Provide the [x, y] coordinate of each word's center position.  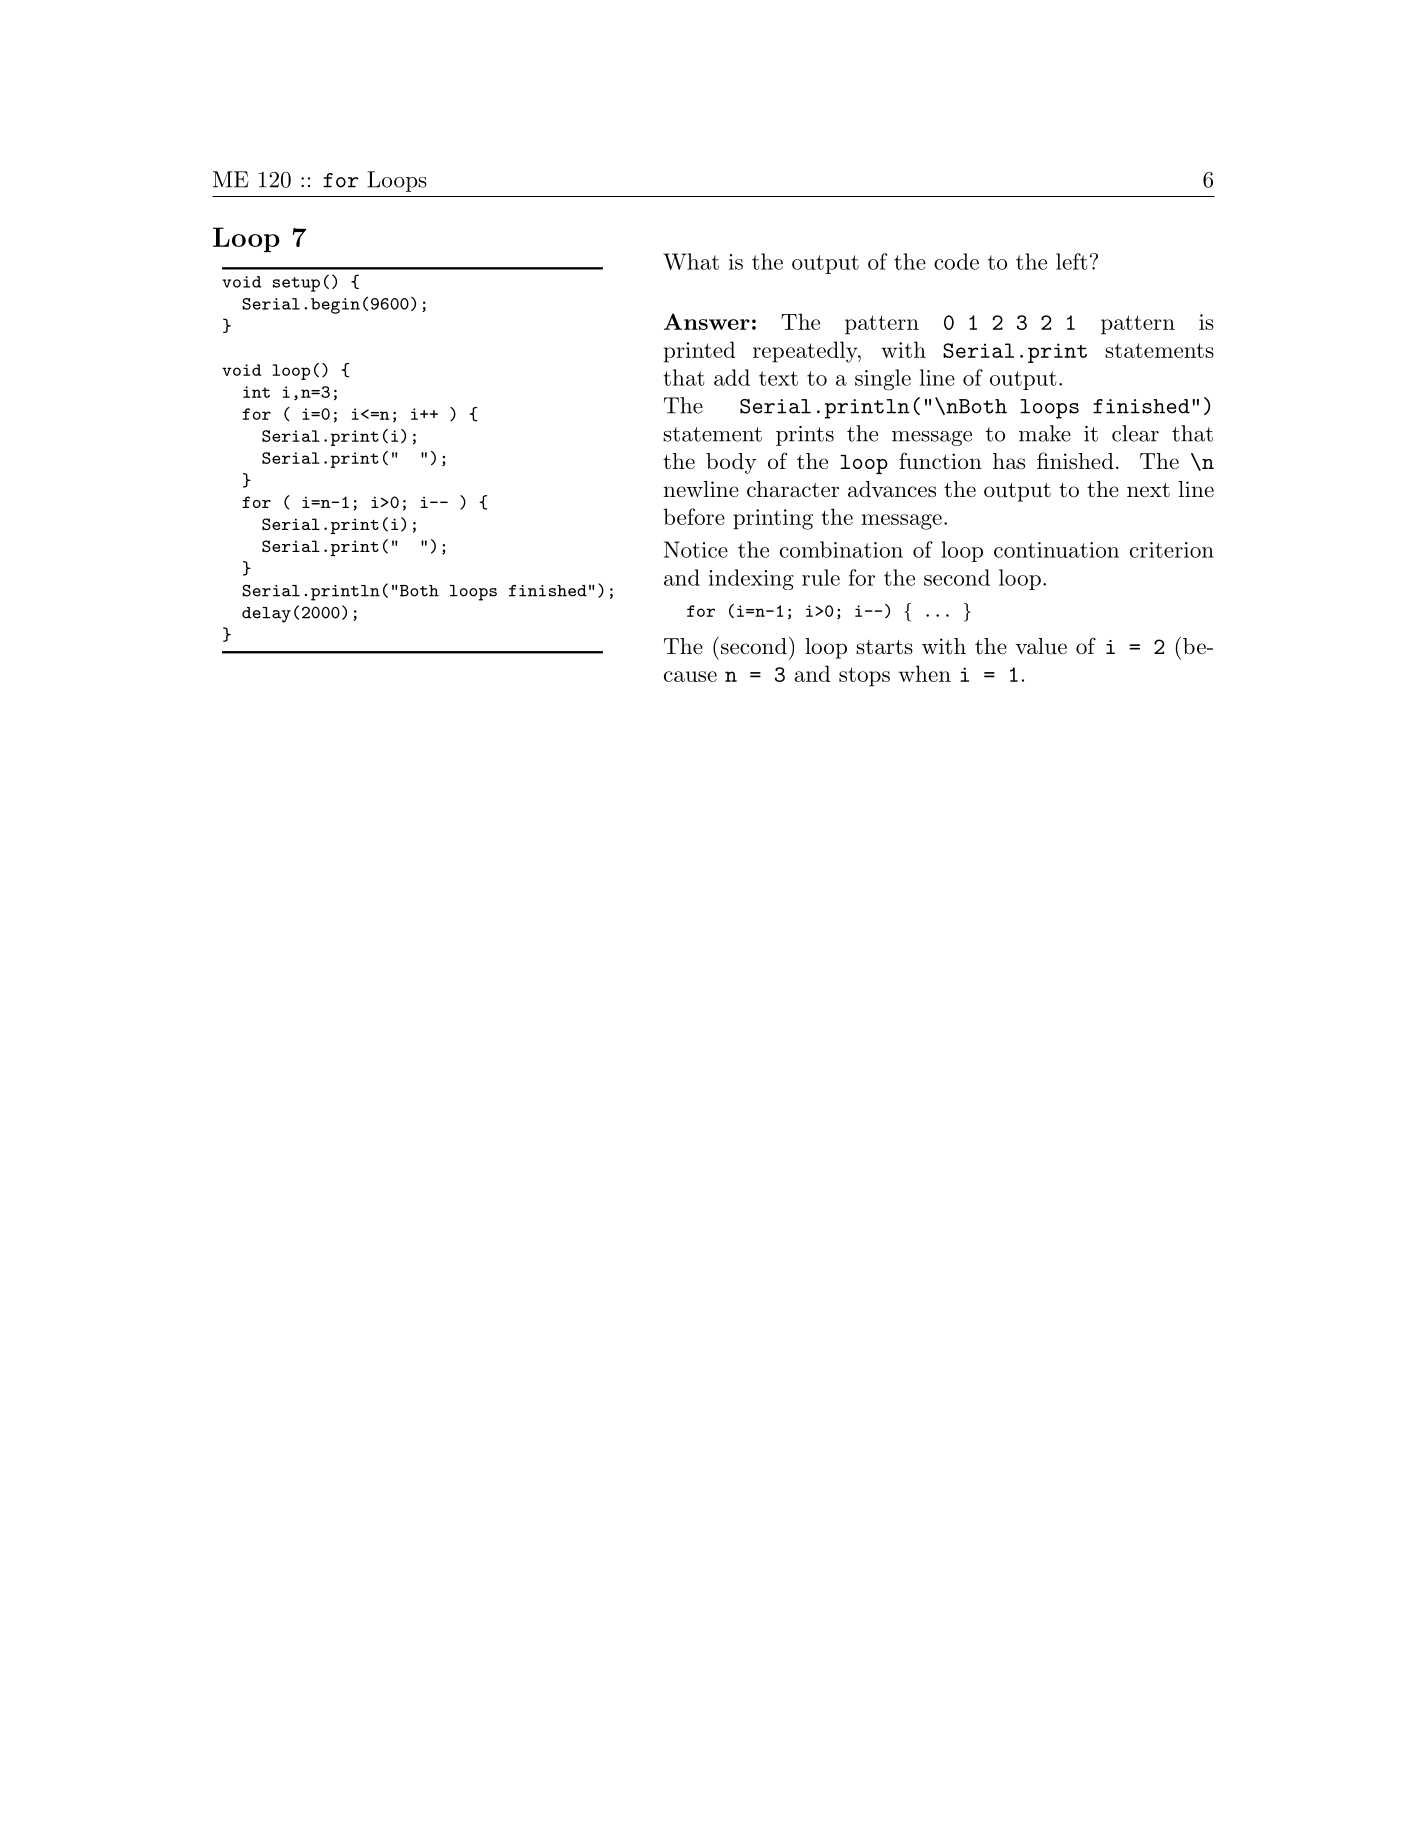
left [1072, 261]
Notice [696, 549]
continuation [1056, 550]
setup [296, 284]
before [694, 516]
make [1045, 433]
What [691, 261]
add [732, 377]
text [778, 378]
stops [864, 677]
